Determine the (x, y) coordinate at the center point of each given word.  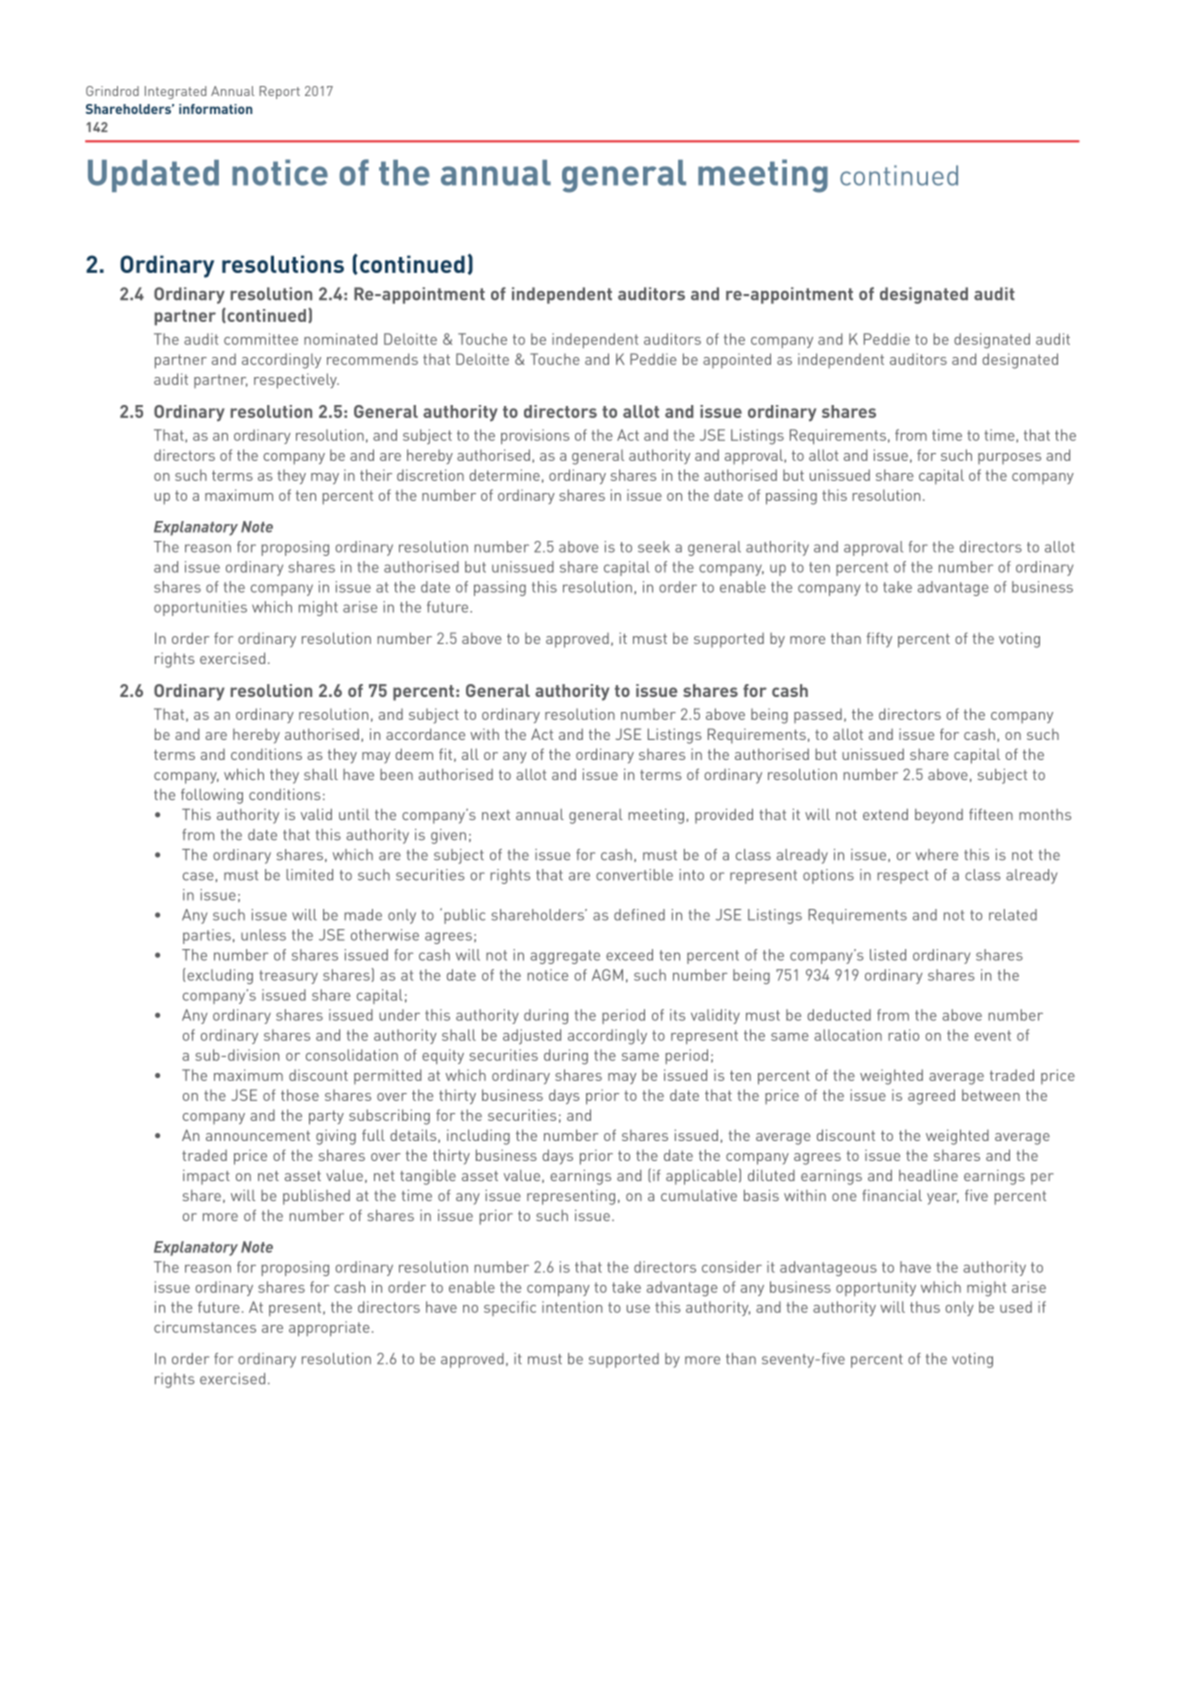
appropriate (329, 1328)
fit (445, 754)
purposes (1009, 458)
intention (572, 1307)
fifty (879, 640)
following (212, 796)
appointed (737, 361)
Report (279, 92)
